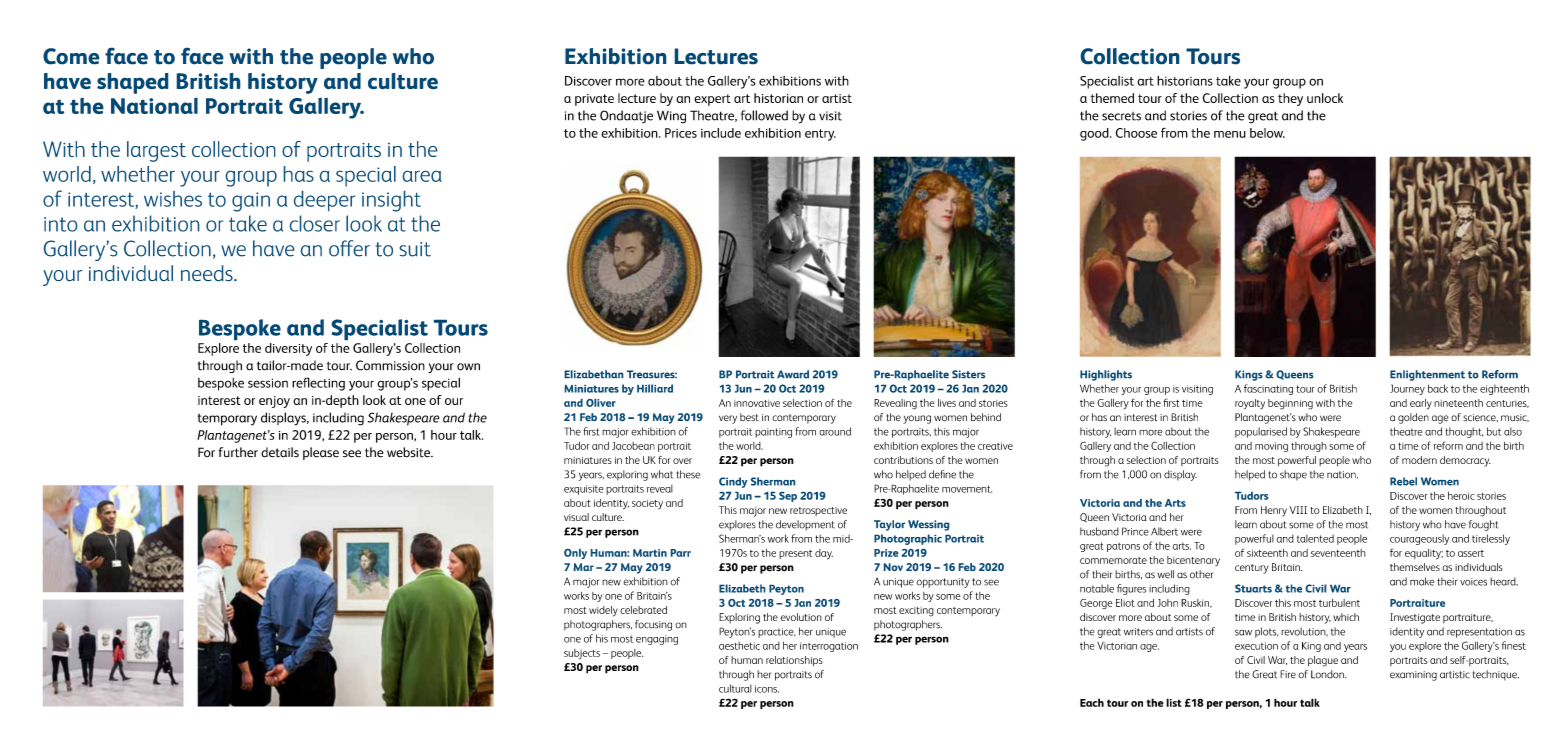  Describe the element at coordinates (576, 517) in the screenshot. I see `visual` at that location.
